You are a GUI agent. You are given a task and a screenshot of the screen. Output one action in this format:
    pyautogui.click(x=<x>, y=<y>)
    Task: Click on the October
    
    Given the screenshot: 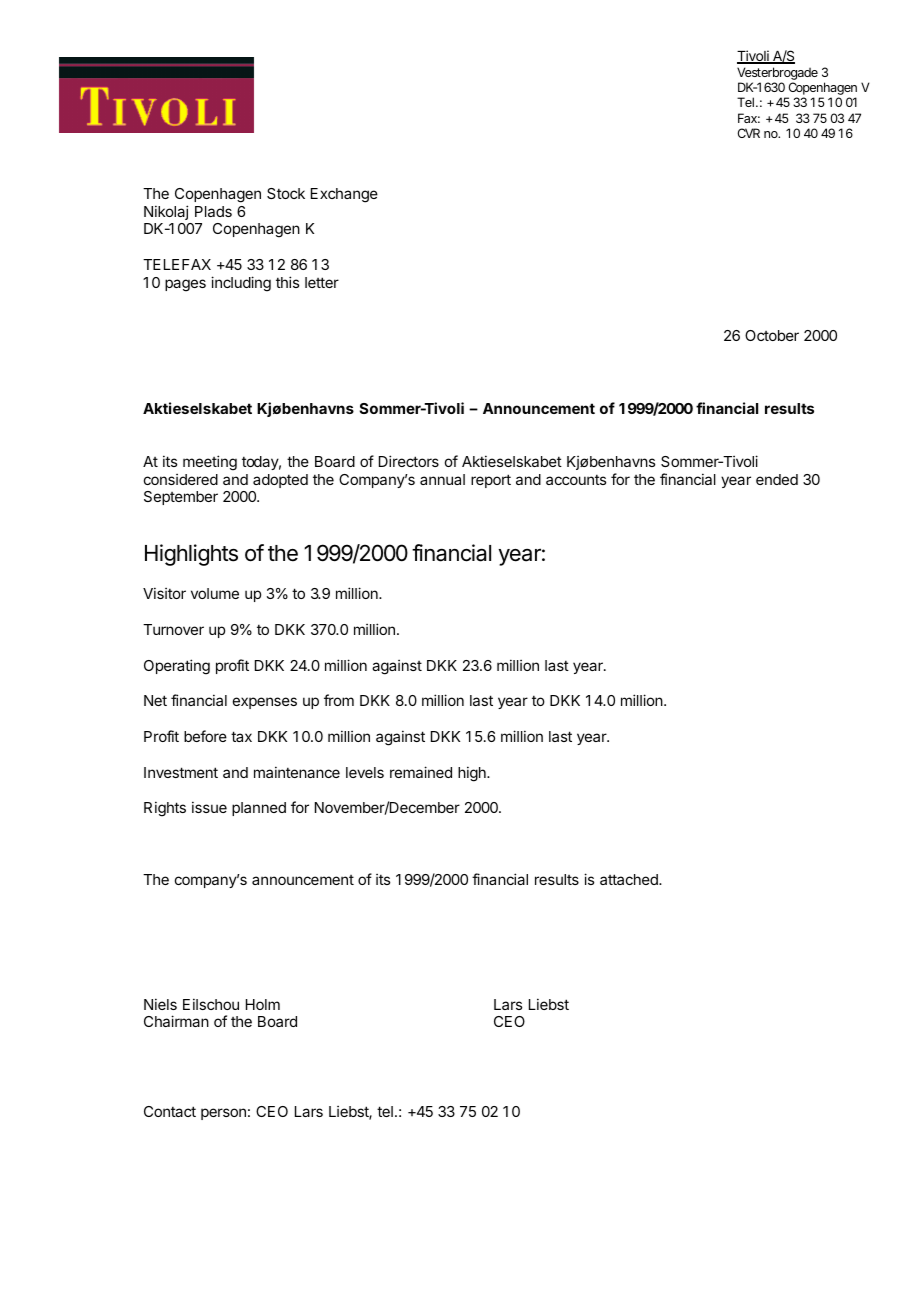 What is the action you would take?
    pyautogui.click(x=772, y=335)
